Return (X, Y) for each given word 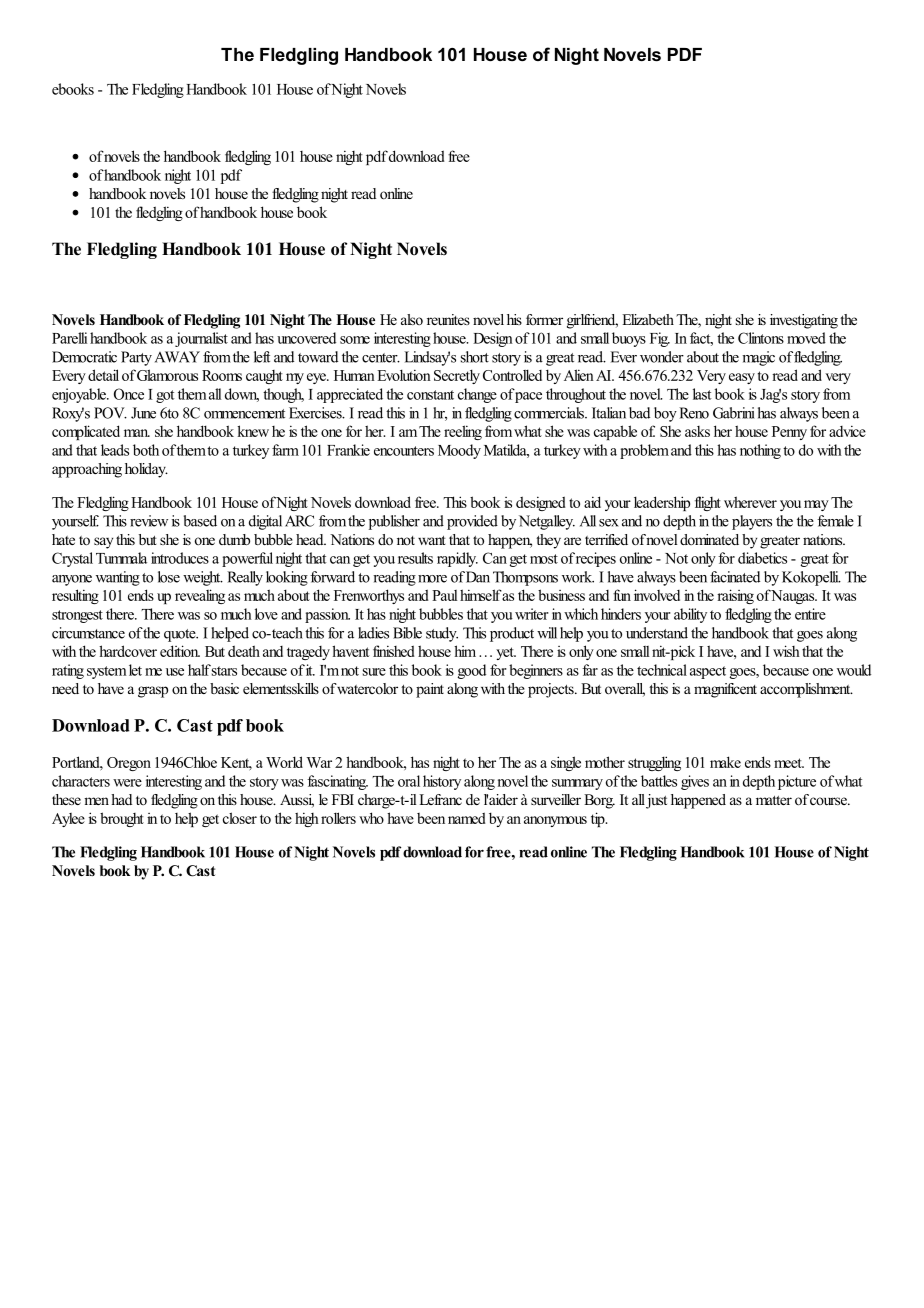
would (854, 670)
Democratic (84, 357)
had (121, 799)
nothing (760, 451)
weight (203, 578)
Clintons (761, 338)
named (467, 818)
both (146, 450)
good (472, 671)
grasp (153, 692)
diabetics (762, 558)
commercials (550, 413)
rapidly (457, 559)
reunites (448, 319)
